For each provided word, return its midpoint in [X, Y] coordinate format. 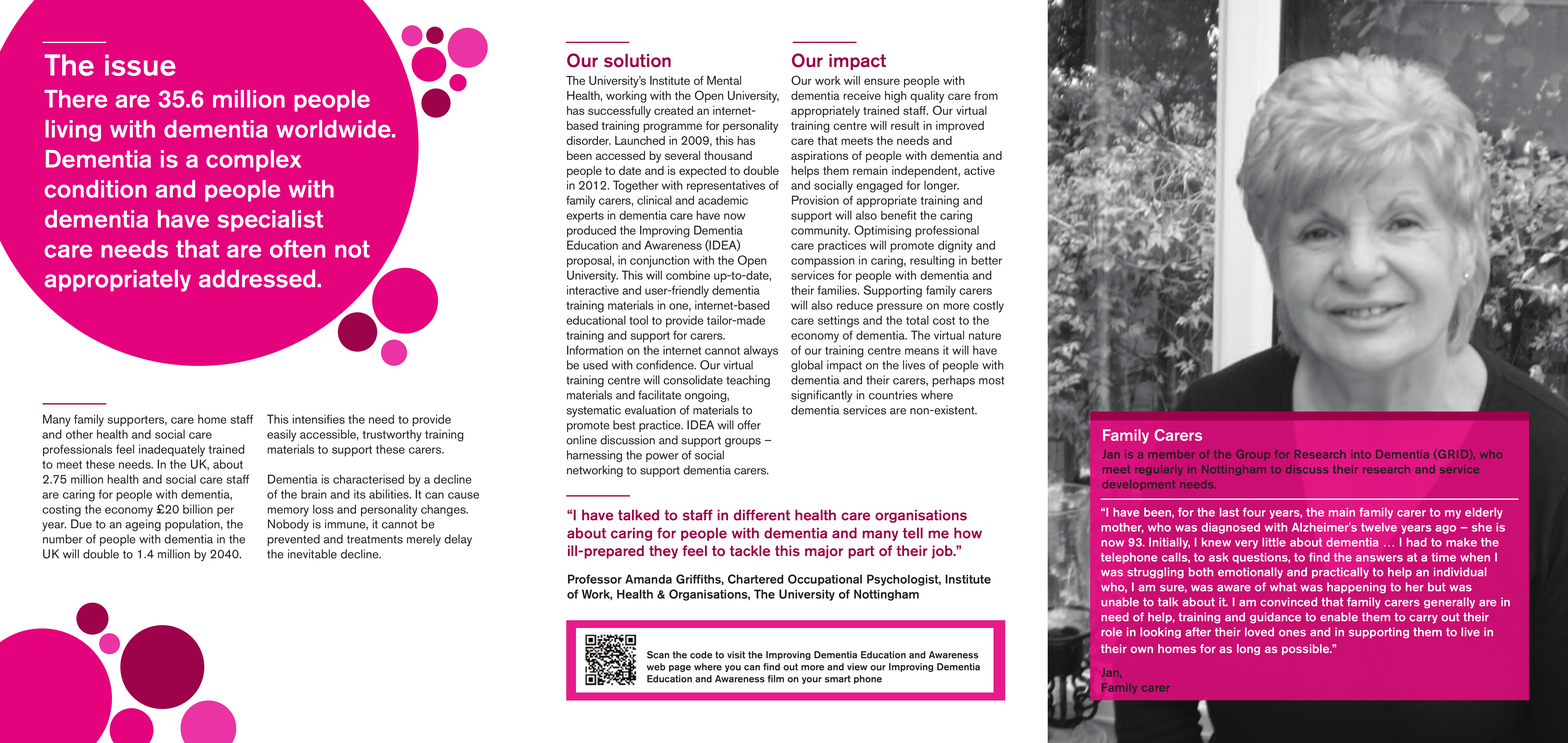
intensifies [318, 419]
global [807, 366]
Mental [724, 80]
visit [736, 655]
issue [140, 65]
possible [1307, 649]
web [656, 667]
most [991, 380]
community [820, 231]
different [762, 515]
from [986, 95]
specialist [270, 221]
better [986, 260]
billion [198, 509]
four [1254, 512]
